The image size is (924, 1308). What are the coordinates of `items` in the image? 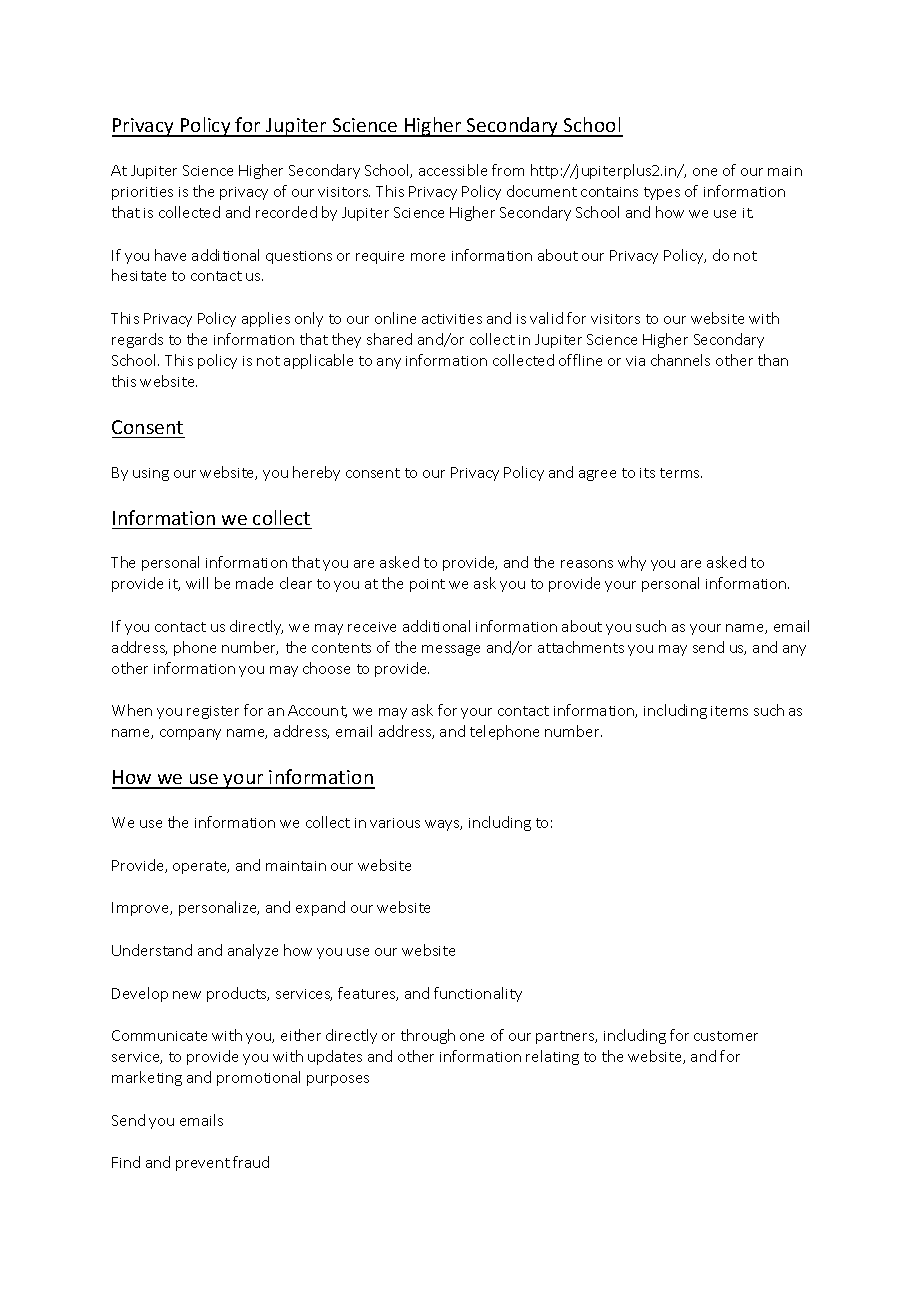 It's located at (729, 711).
